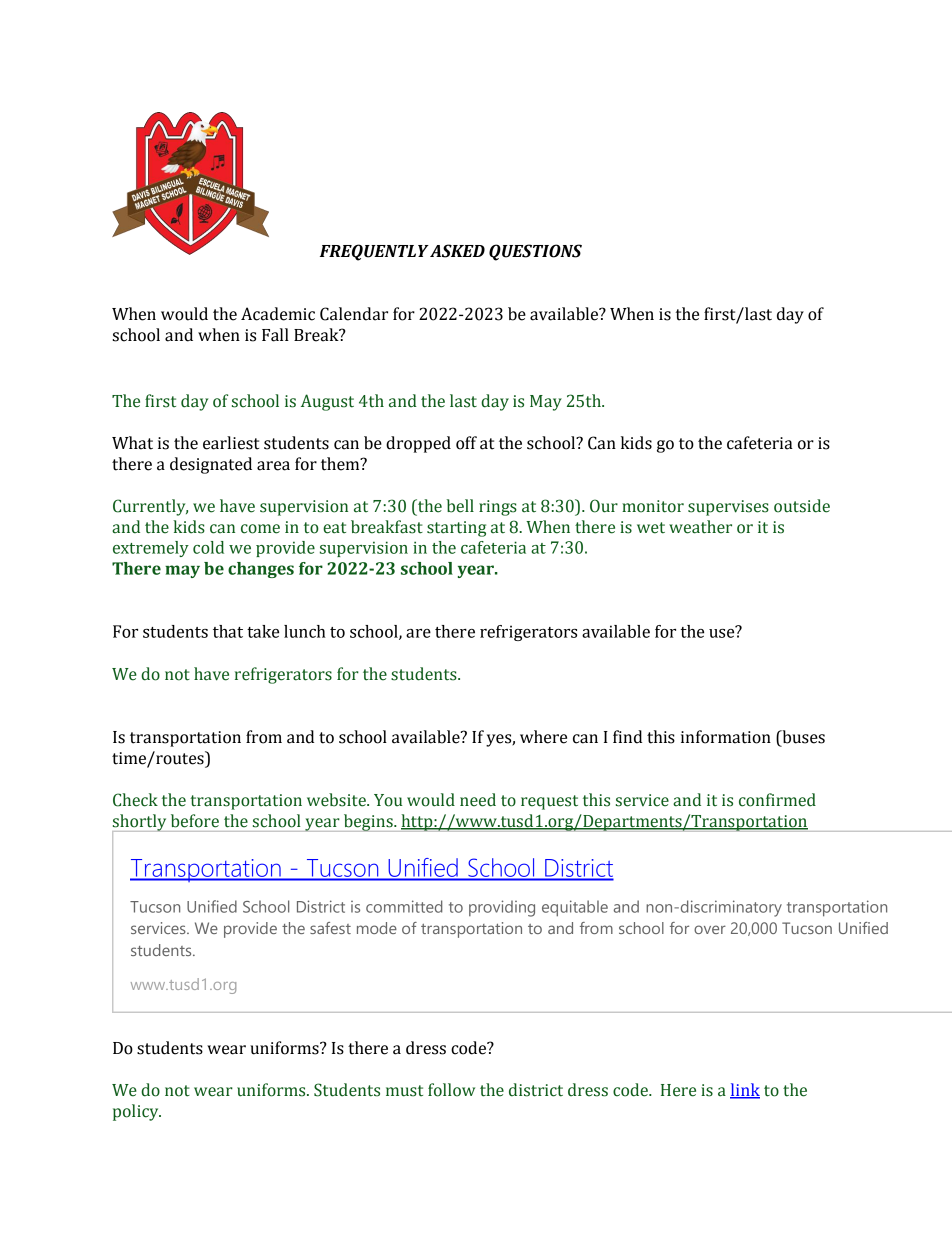  I want to click on QUESTIONS, so click(535, 252).
